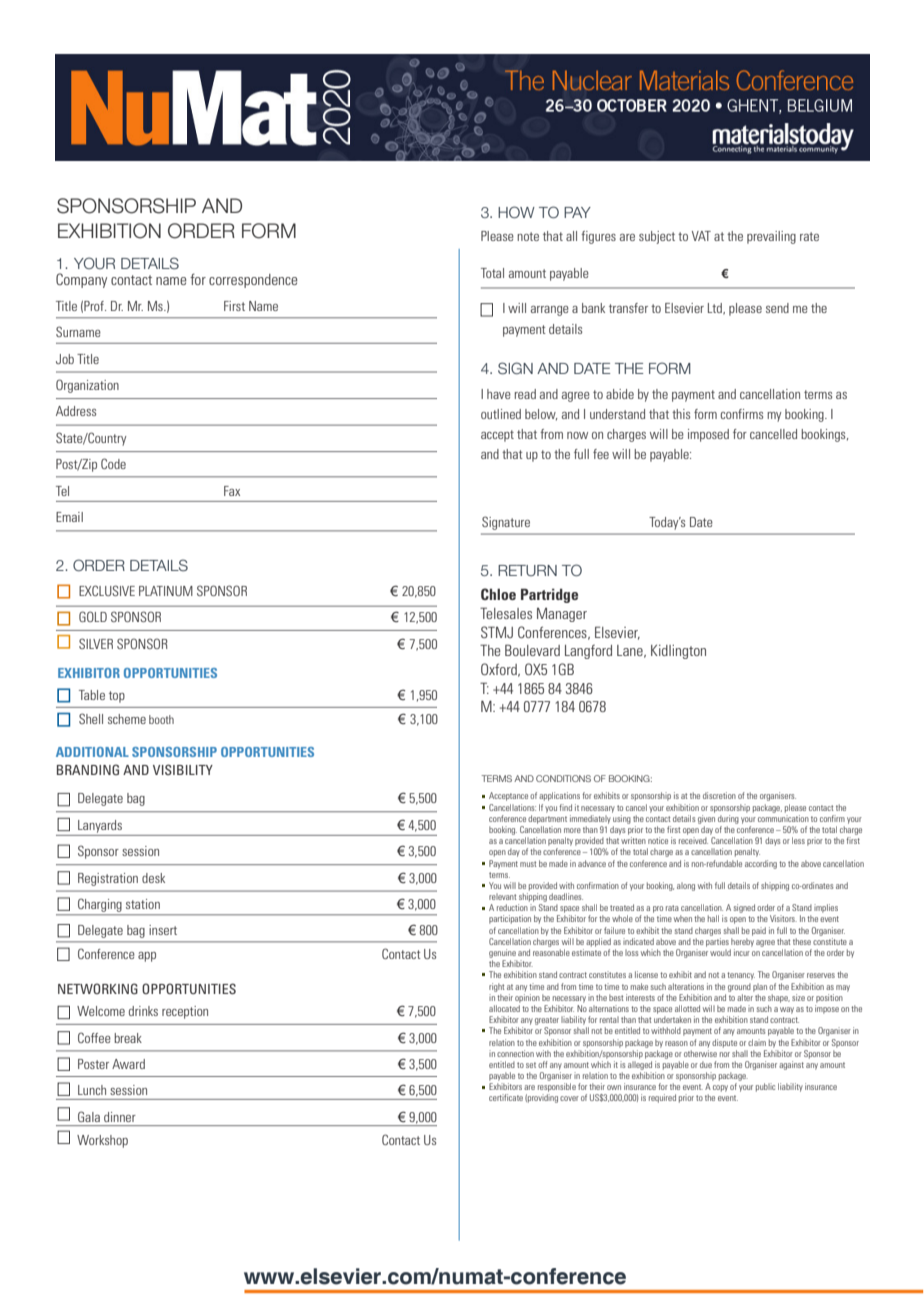 This screenshot has width=924, height=1308. What do you see at coordinates (527, 570) in the screenshot?
I see `RETURN` at bounding box center [527, 570].
